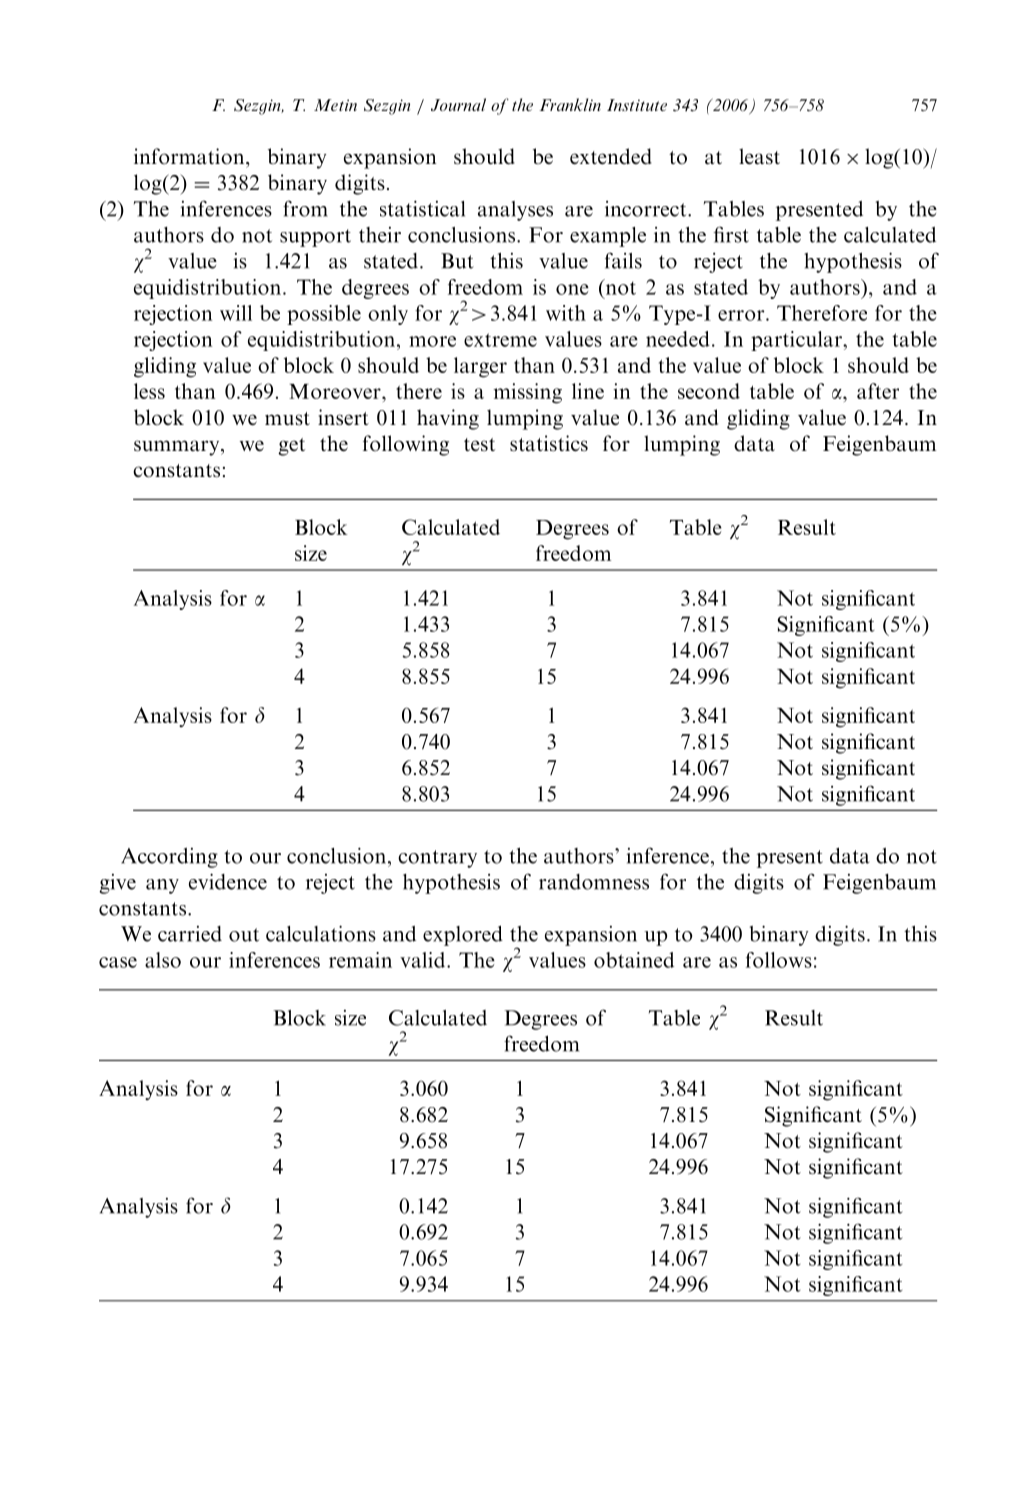 This image has width=1021, height=1485. What do you see at coordinates (594, 882) in the image?
I see `randomness` at bounding box center [594, 882].
